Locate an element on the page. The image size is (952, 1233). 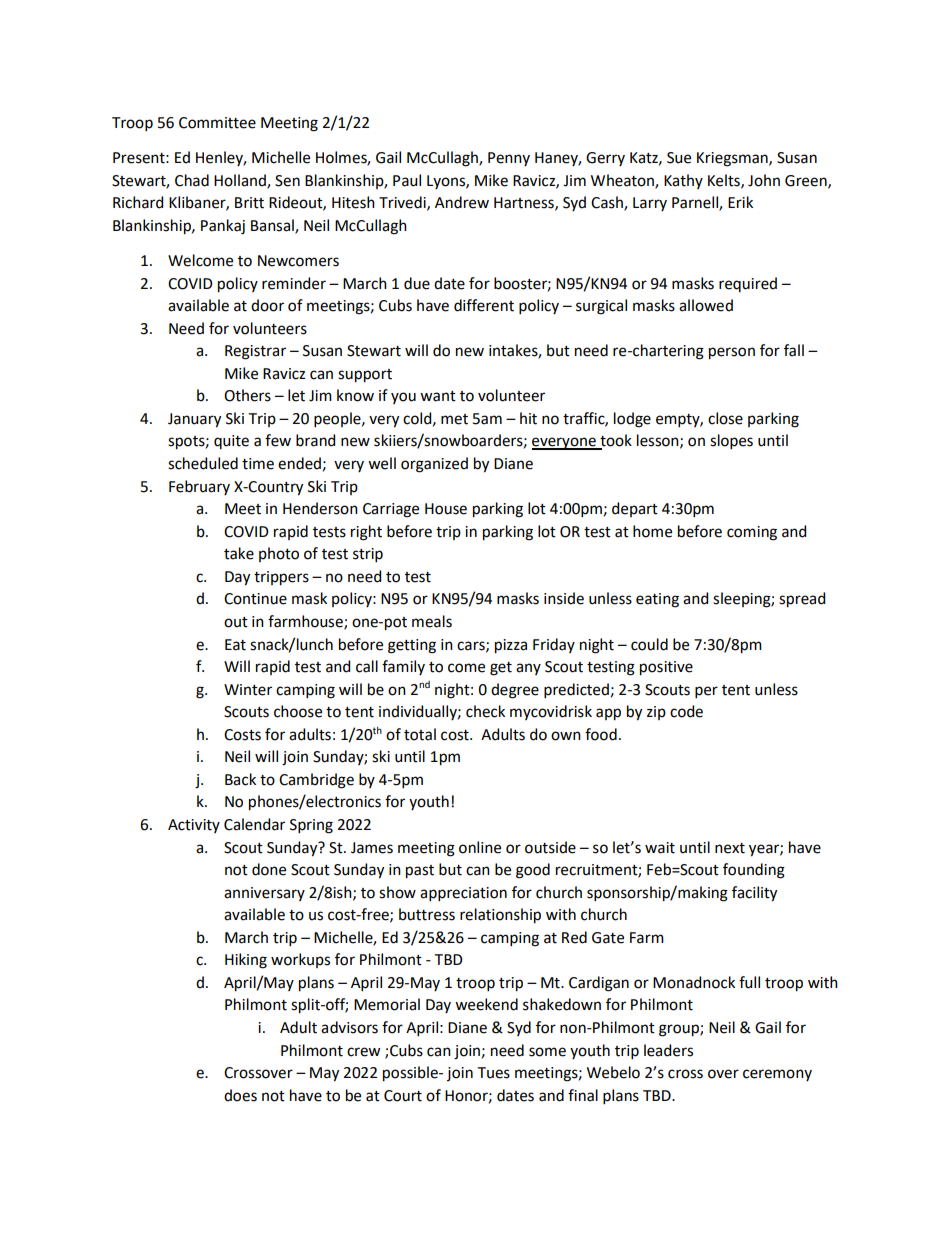
does is located at coordinates (240, 1095).
